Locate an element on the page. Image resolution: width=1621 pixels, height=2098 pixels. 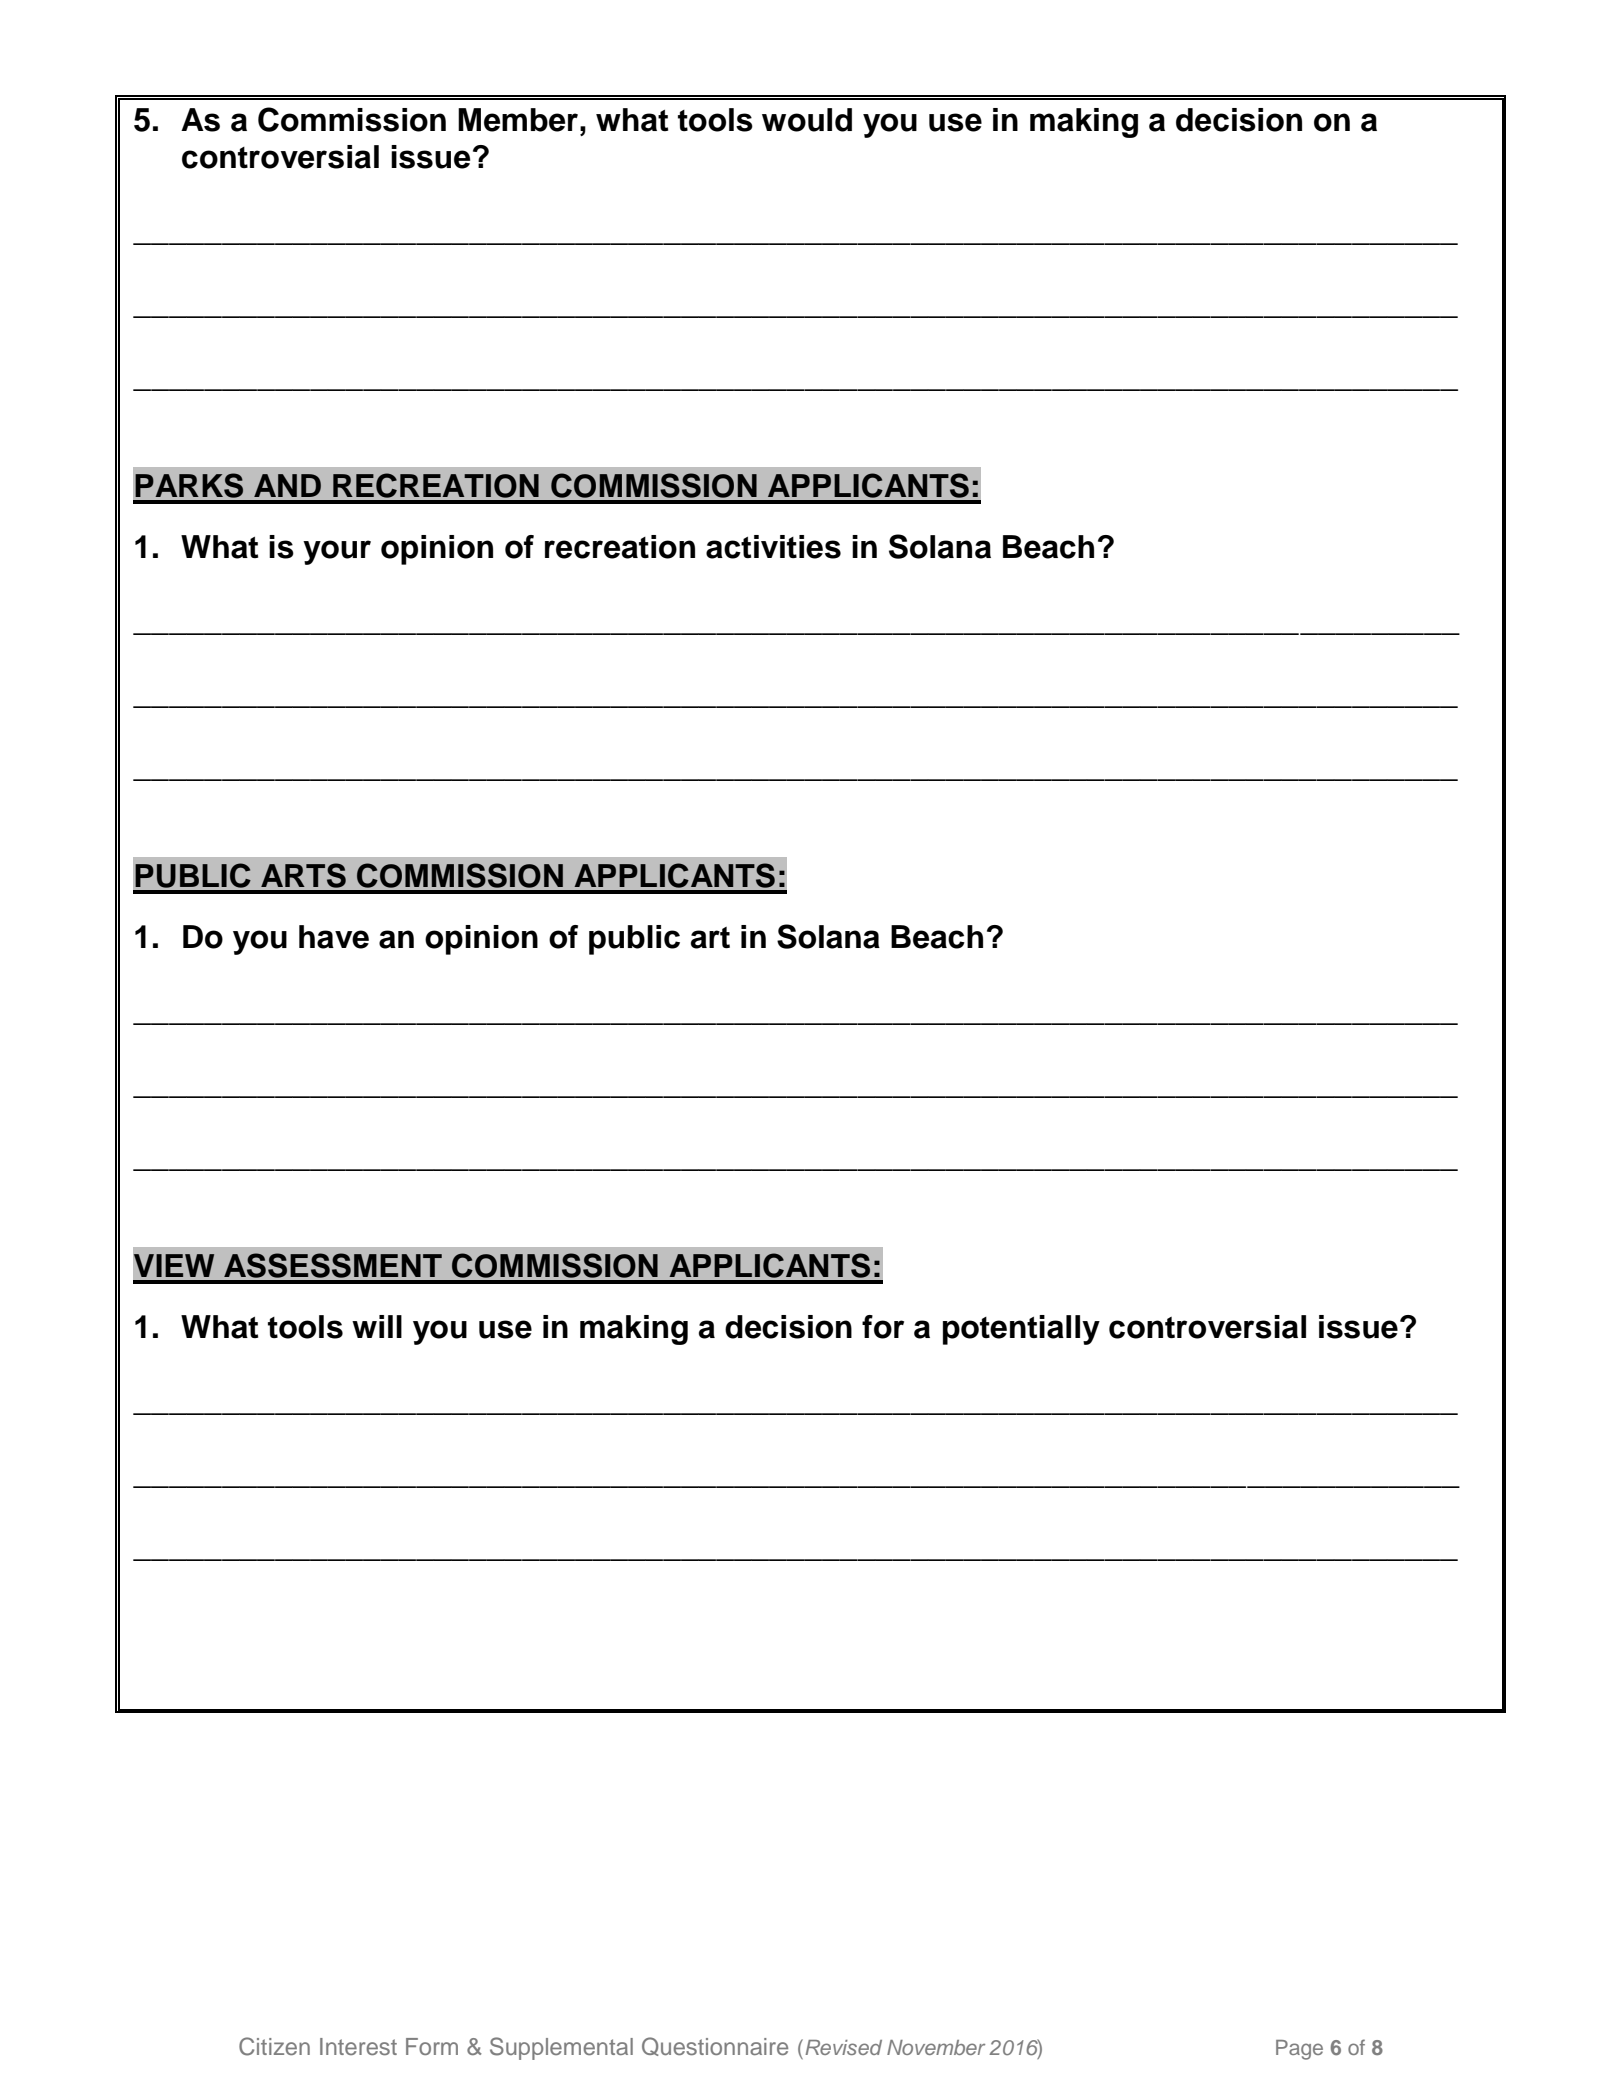
would is located at coordinates (807, 120).
